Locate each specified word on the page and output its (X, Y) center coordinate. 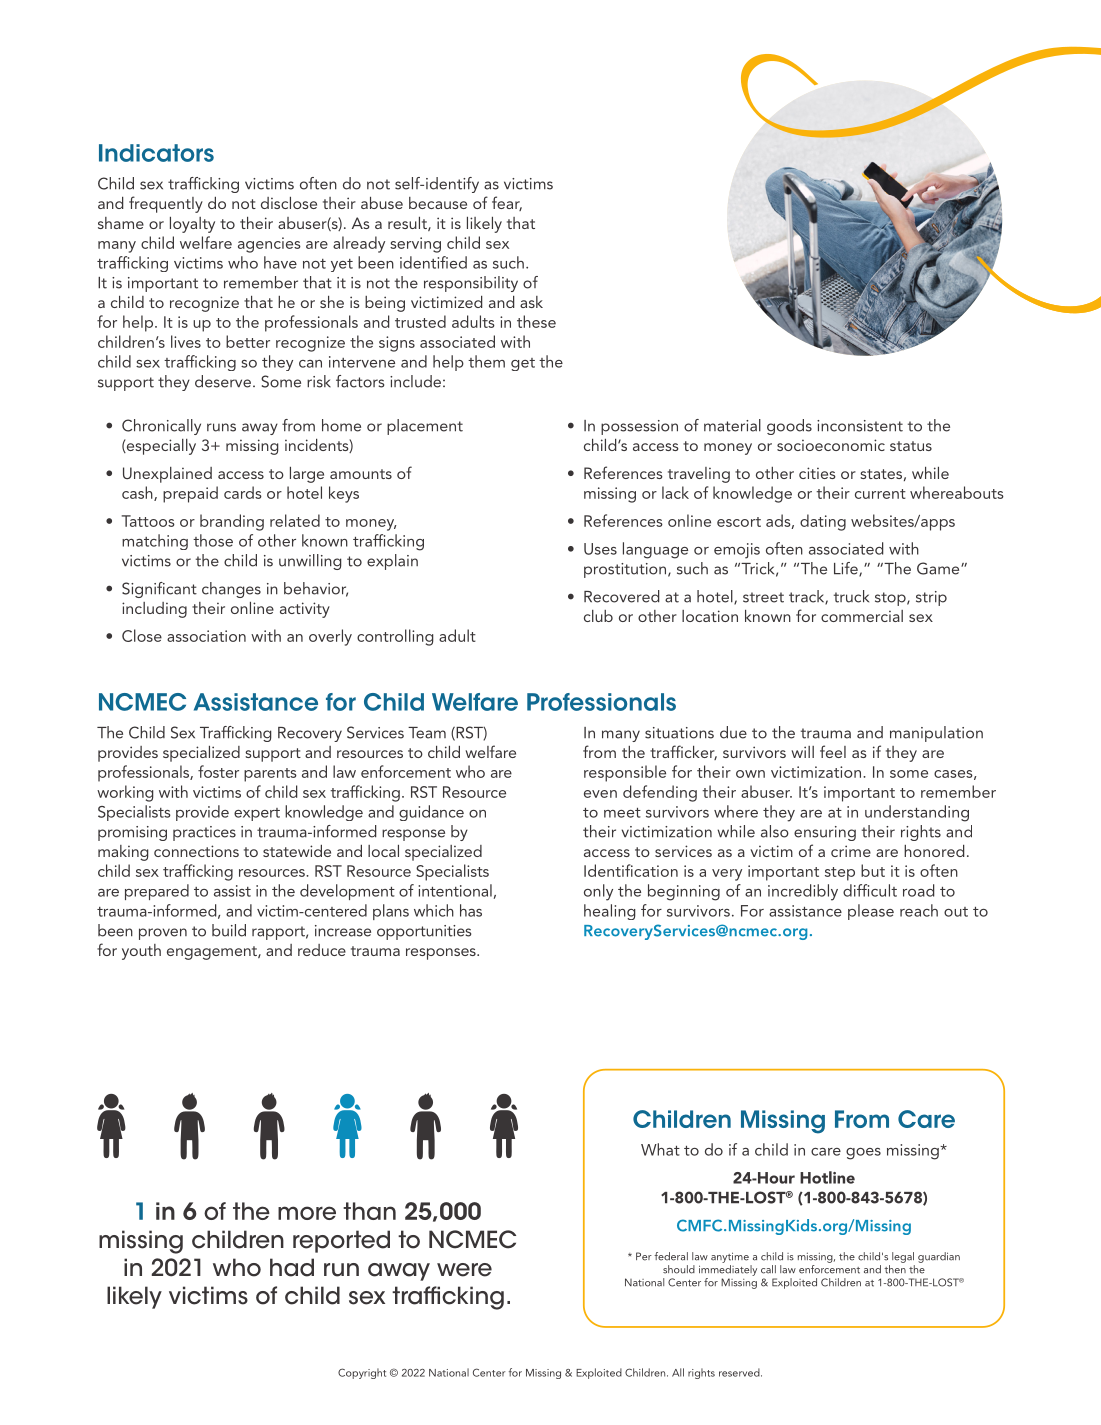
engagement (213, 953)
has (471, 910)
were (464, 1270)
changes (231, 590)
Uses (600, 549)
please (871, 912)
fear (507, 203)
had (292, 1267)
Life (847, 569)
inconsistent (860, 426)
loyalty (192, 225)
